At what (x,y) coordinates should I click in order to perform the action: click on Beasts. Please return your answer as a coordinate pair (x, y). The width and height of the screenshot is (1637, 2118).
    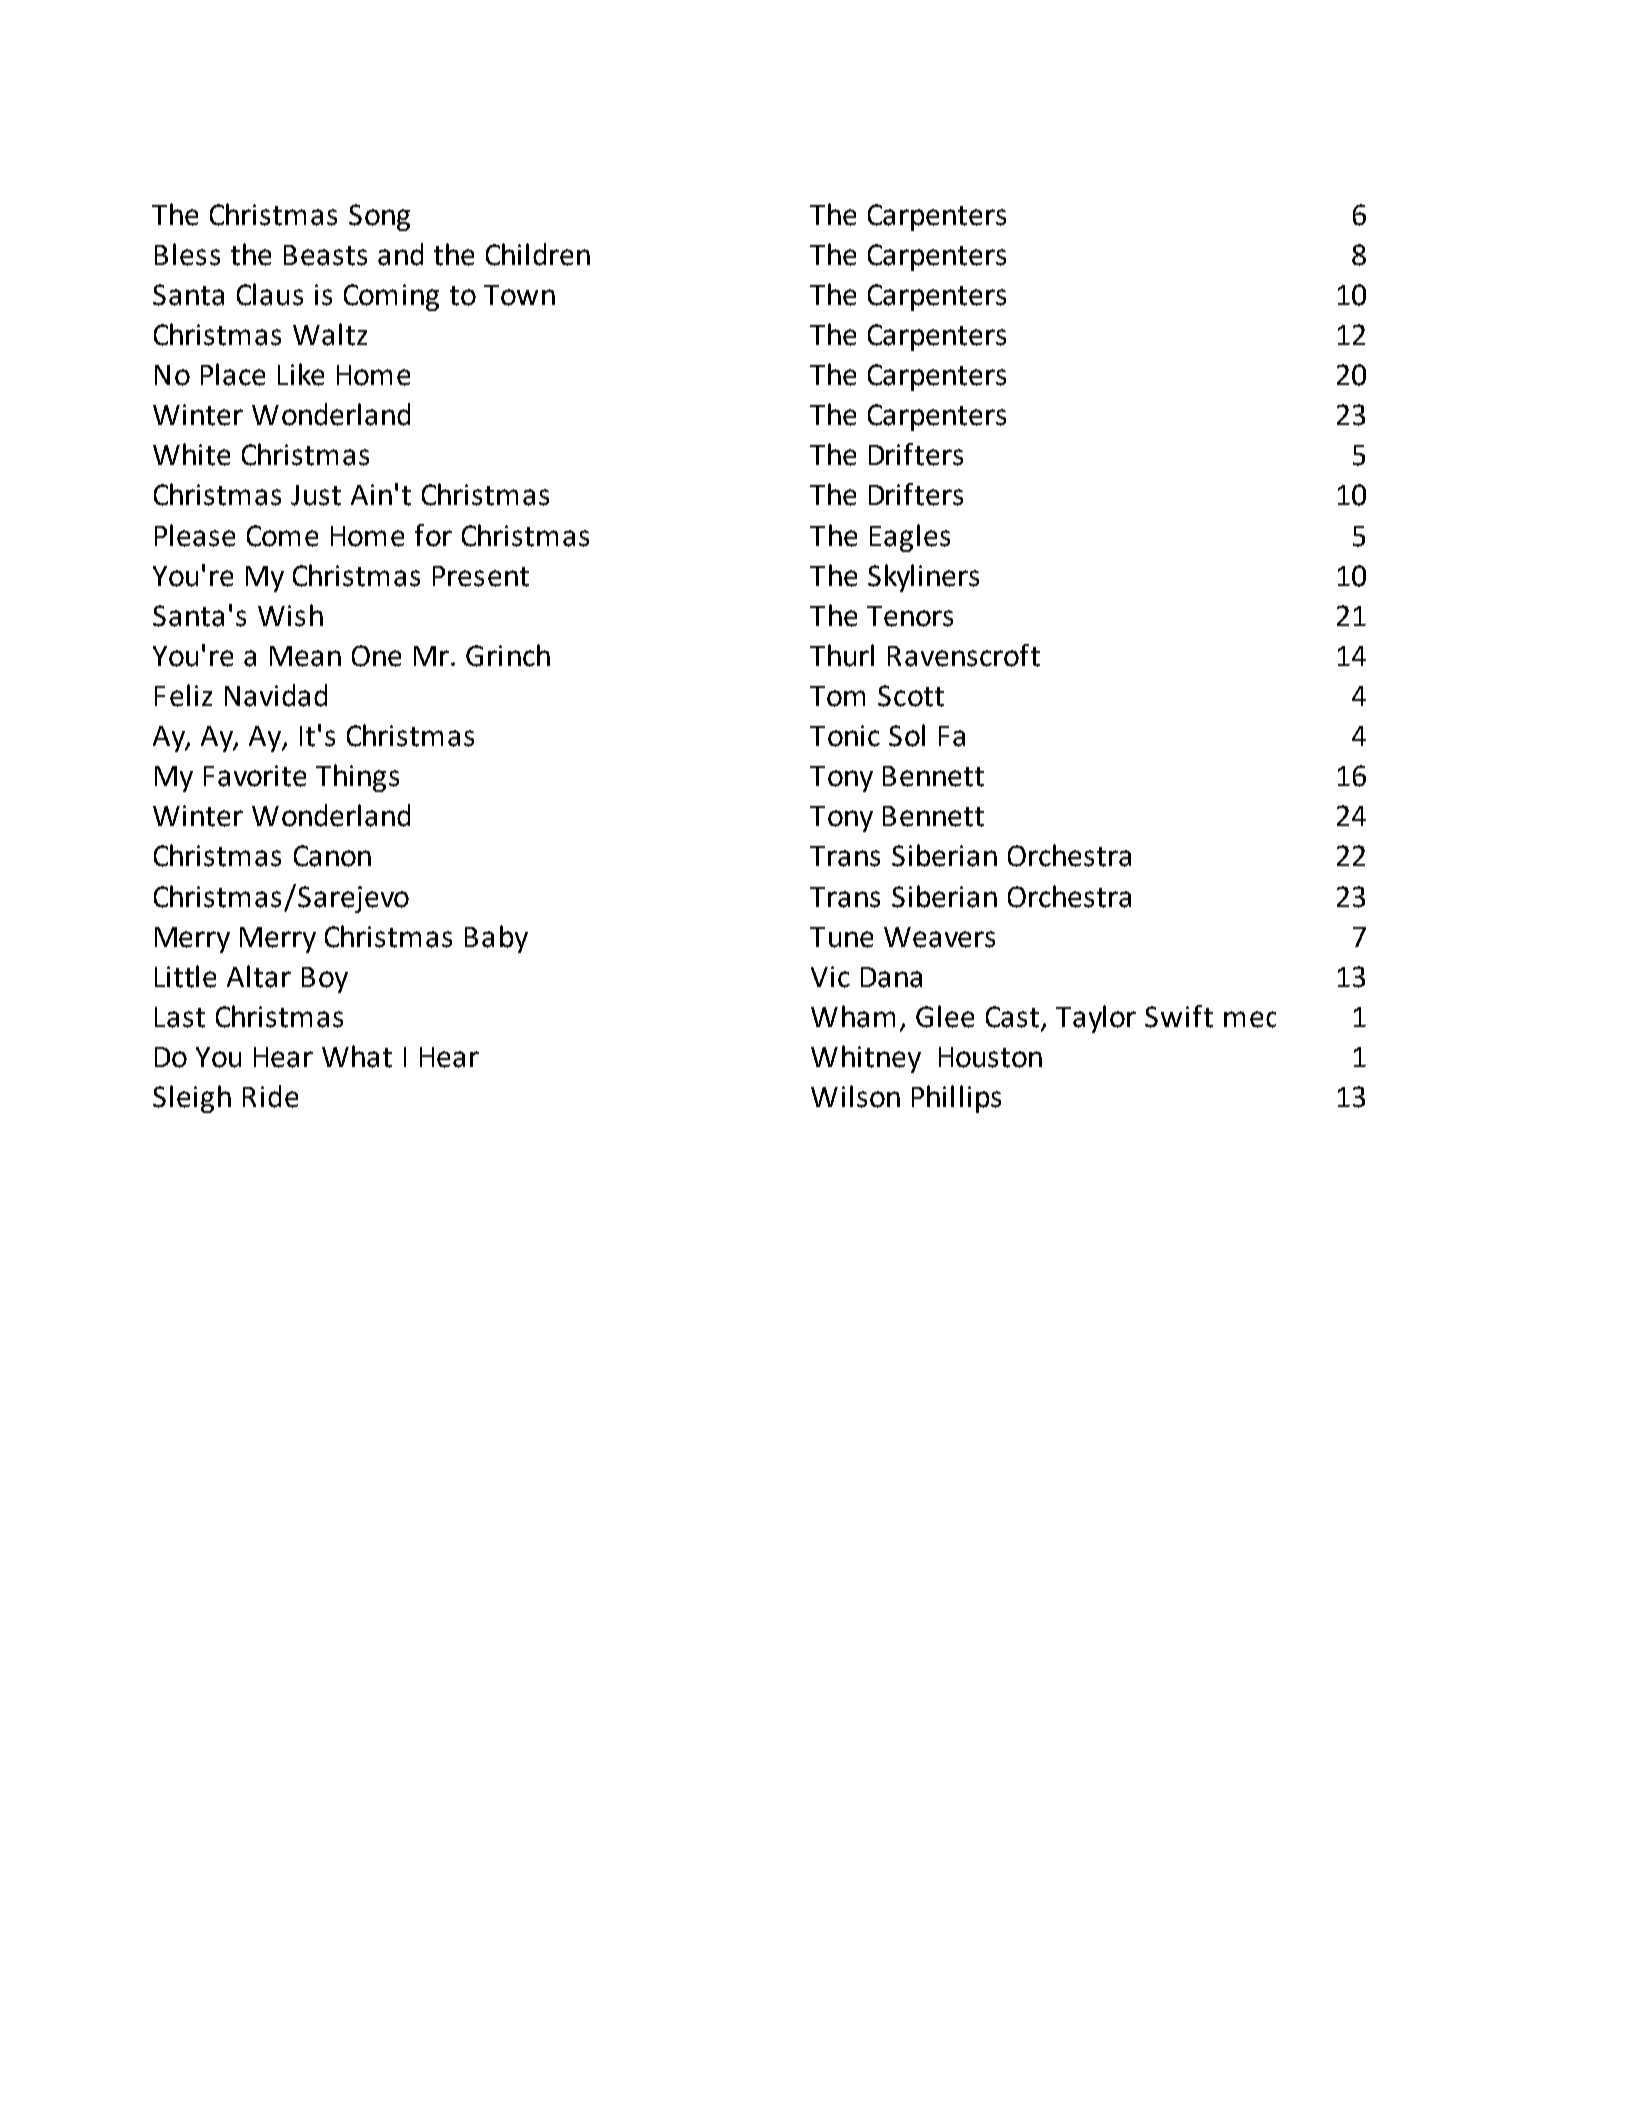
    Looking at the image, I should click on (325, 255).
